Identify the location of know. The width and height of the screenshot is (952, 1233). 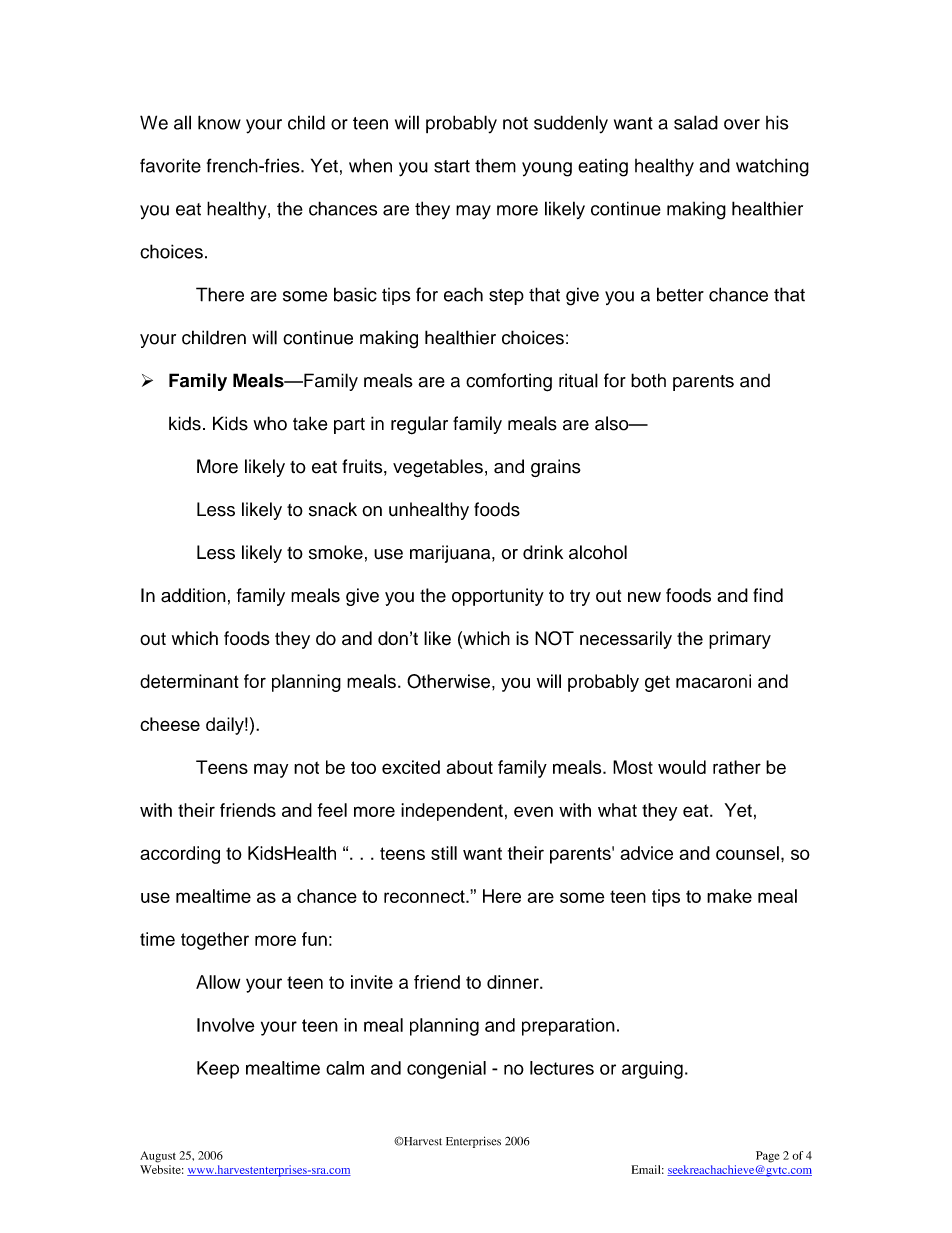
(219, 122).
